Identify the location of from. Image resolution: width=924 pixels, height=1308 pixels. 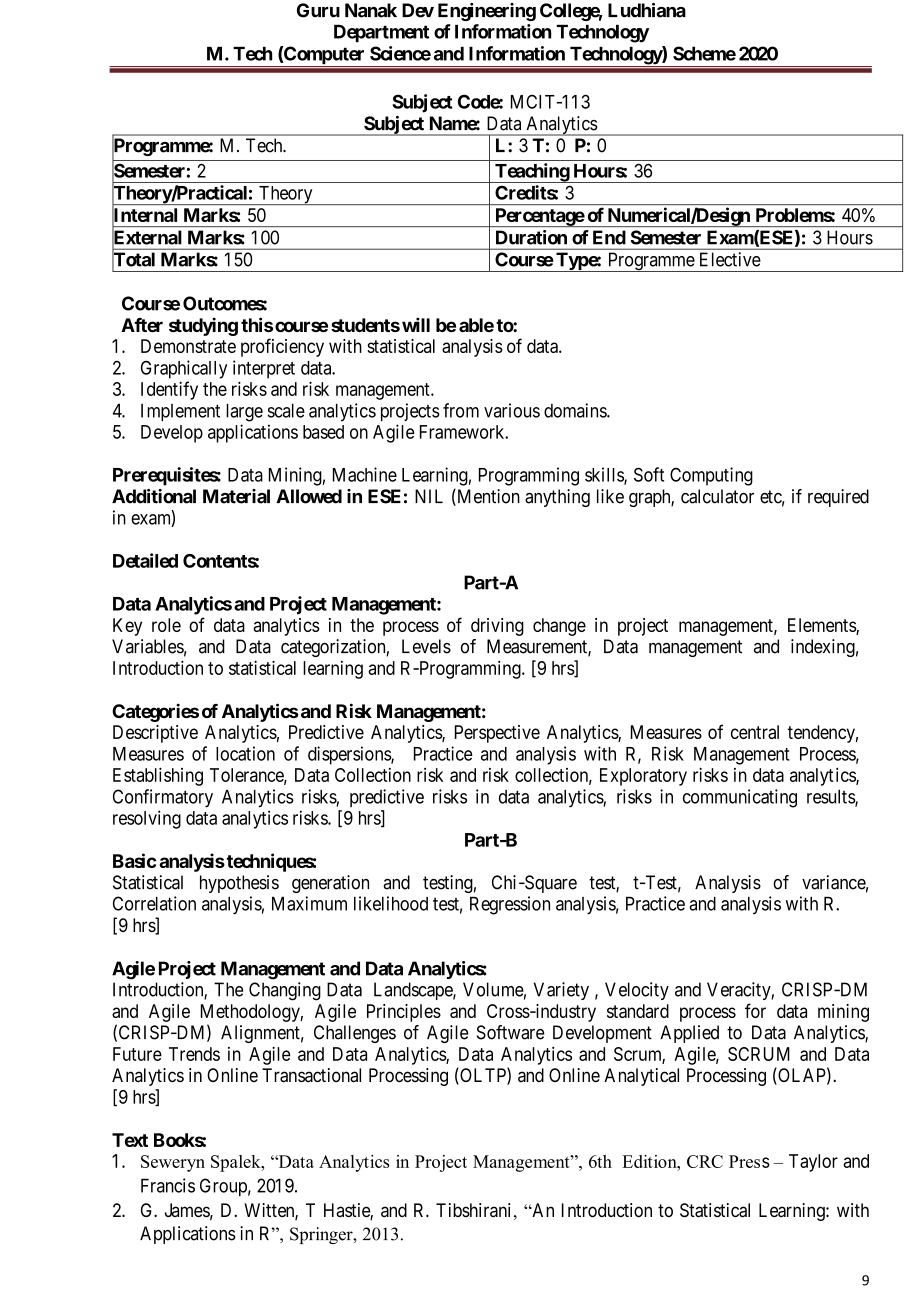
(461, 410).
